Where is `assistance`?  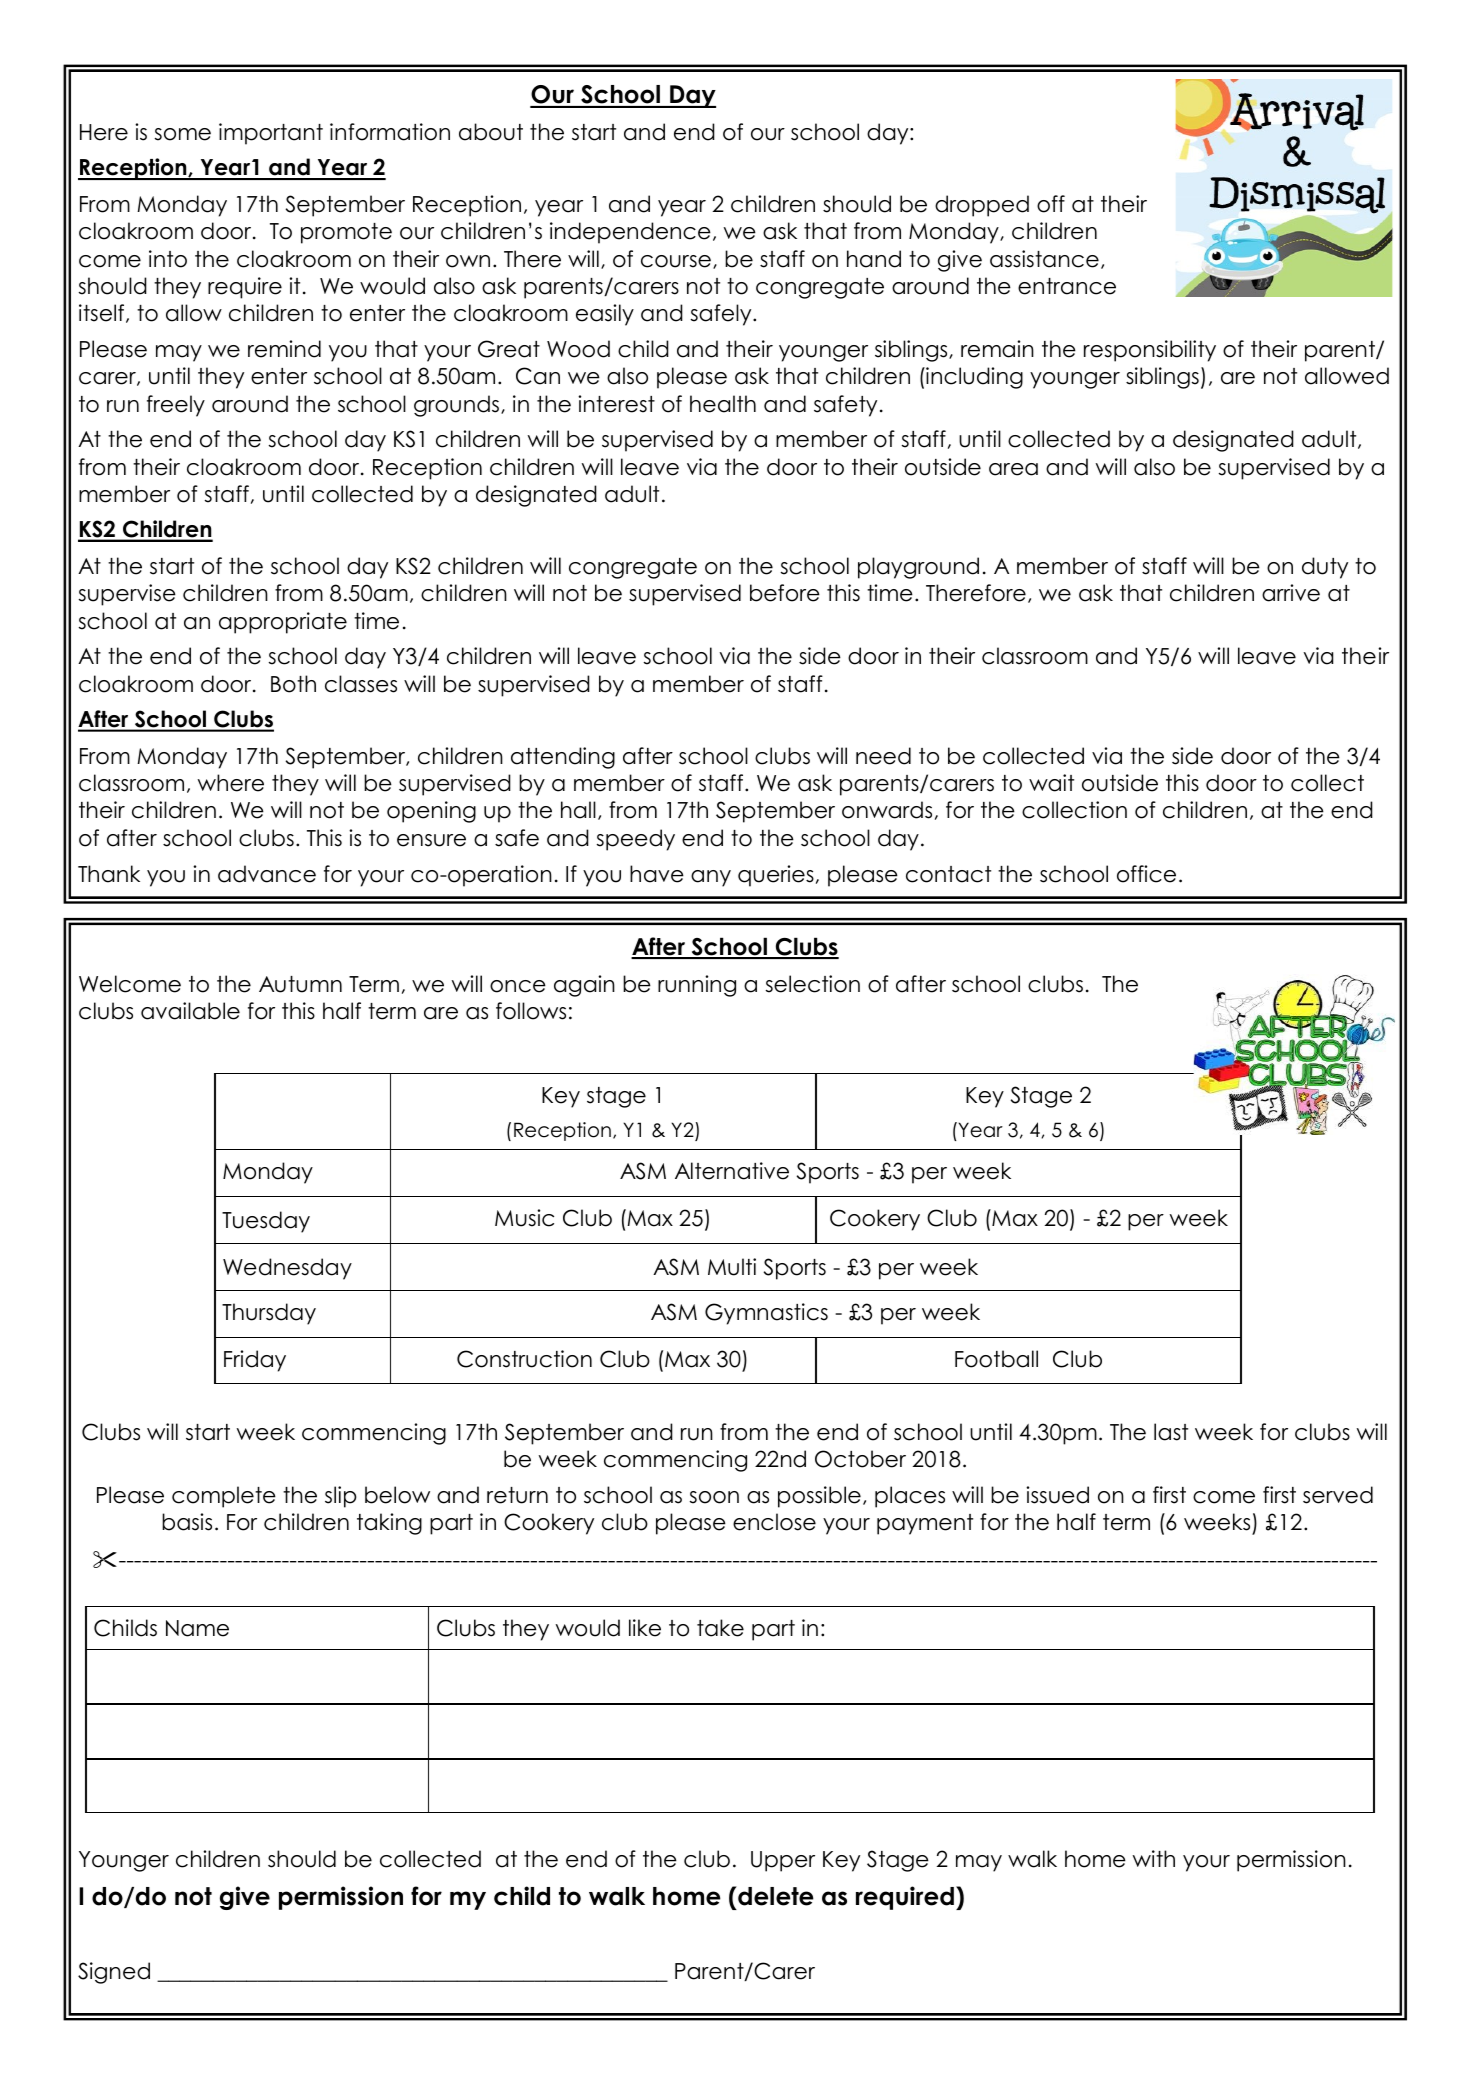
assistance is located at coordinates (1044, 259).
